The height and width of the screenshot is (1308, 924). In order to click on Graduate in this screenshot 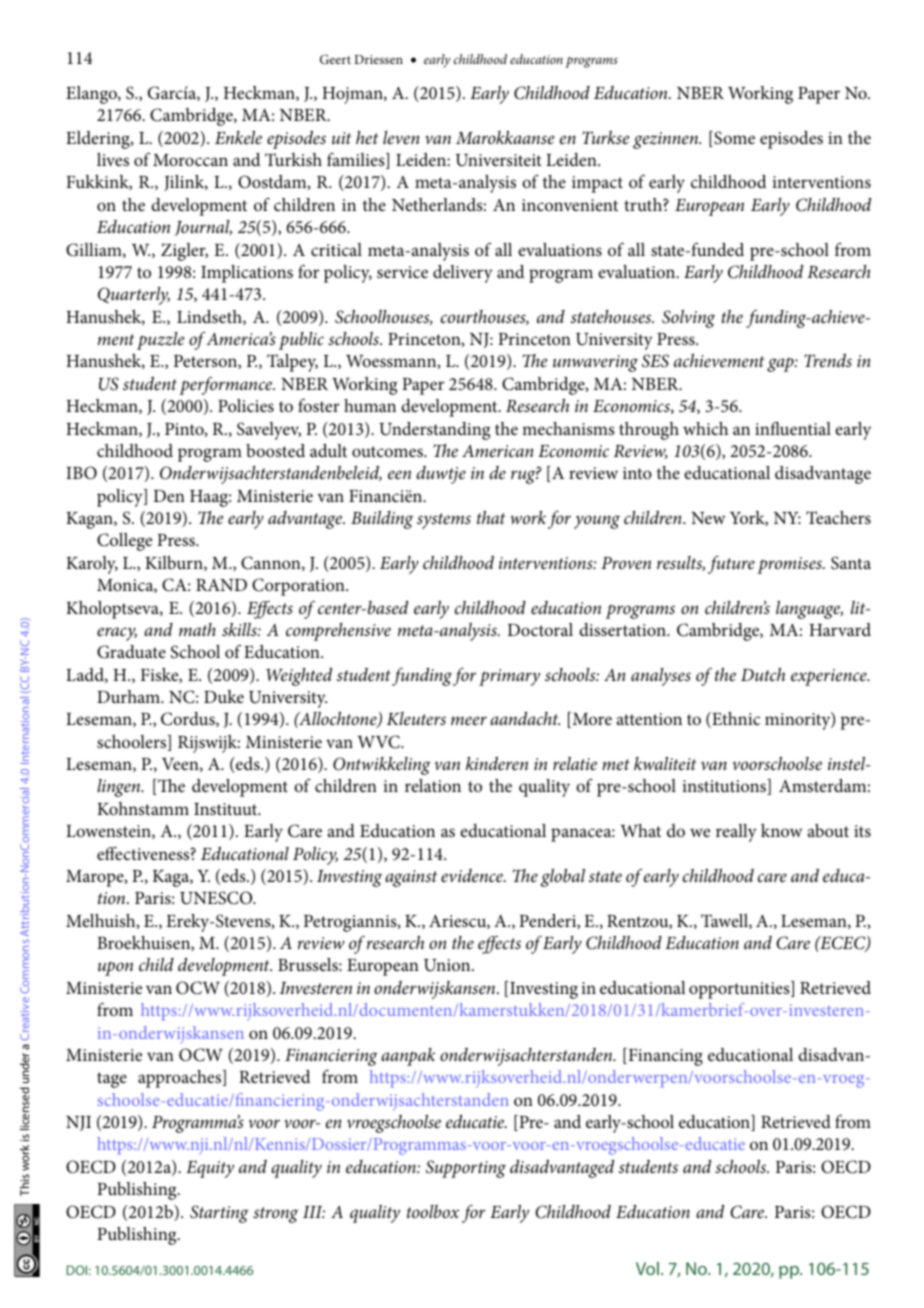, I will do `click(131, 652)`.
